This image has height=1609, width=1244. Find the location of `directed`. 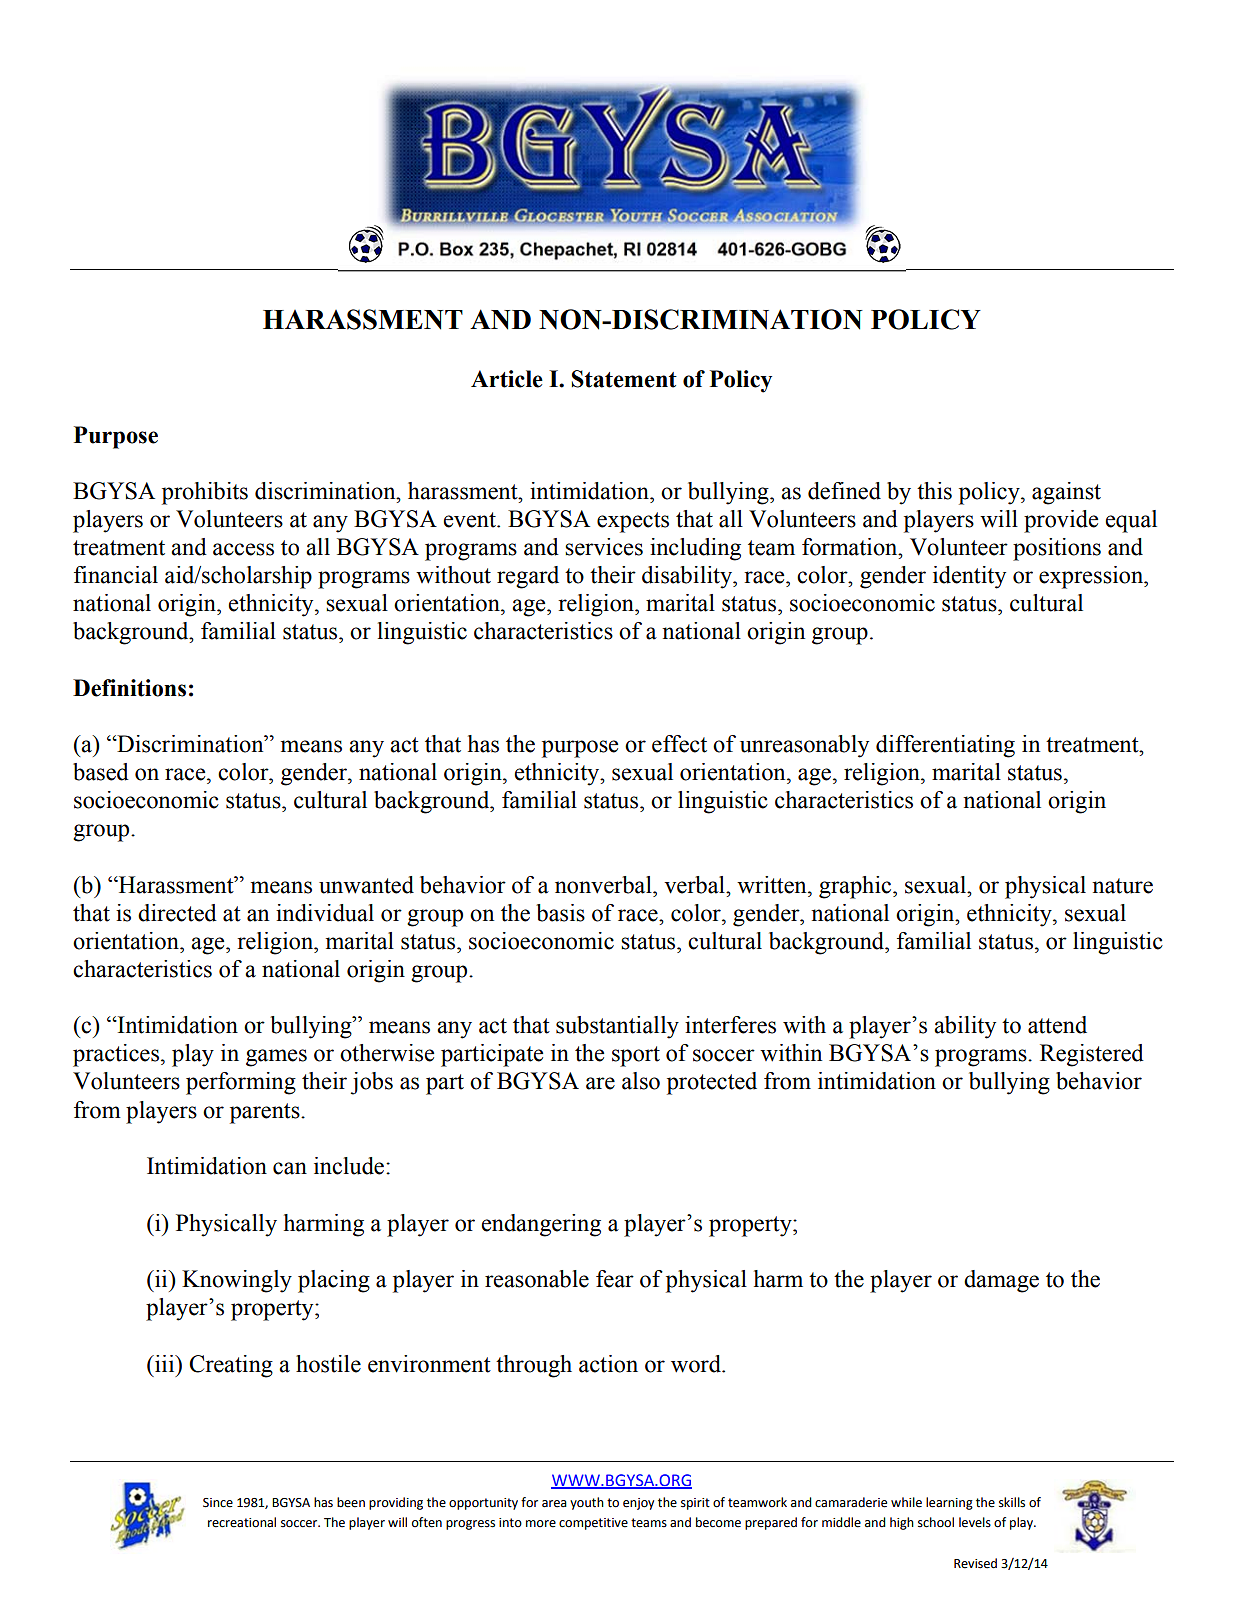

directed is located at coordinates (177, 913).
